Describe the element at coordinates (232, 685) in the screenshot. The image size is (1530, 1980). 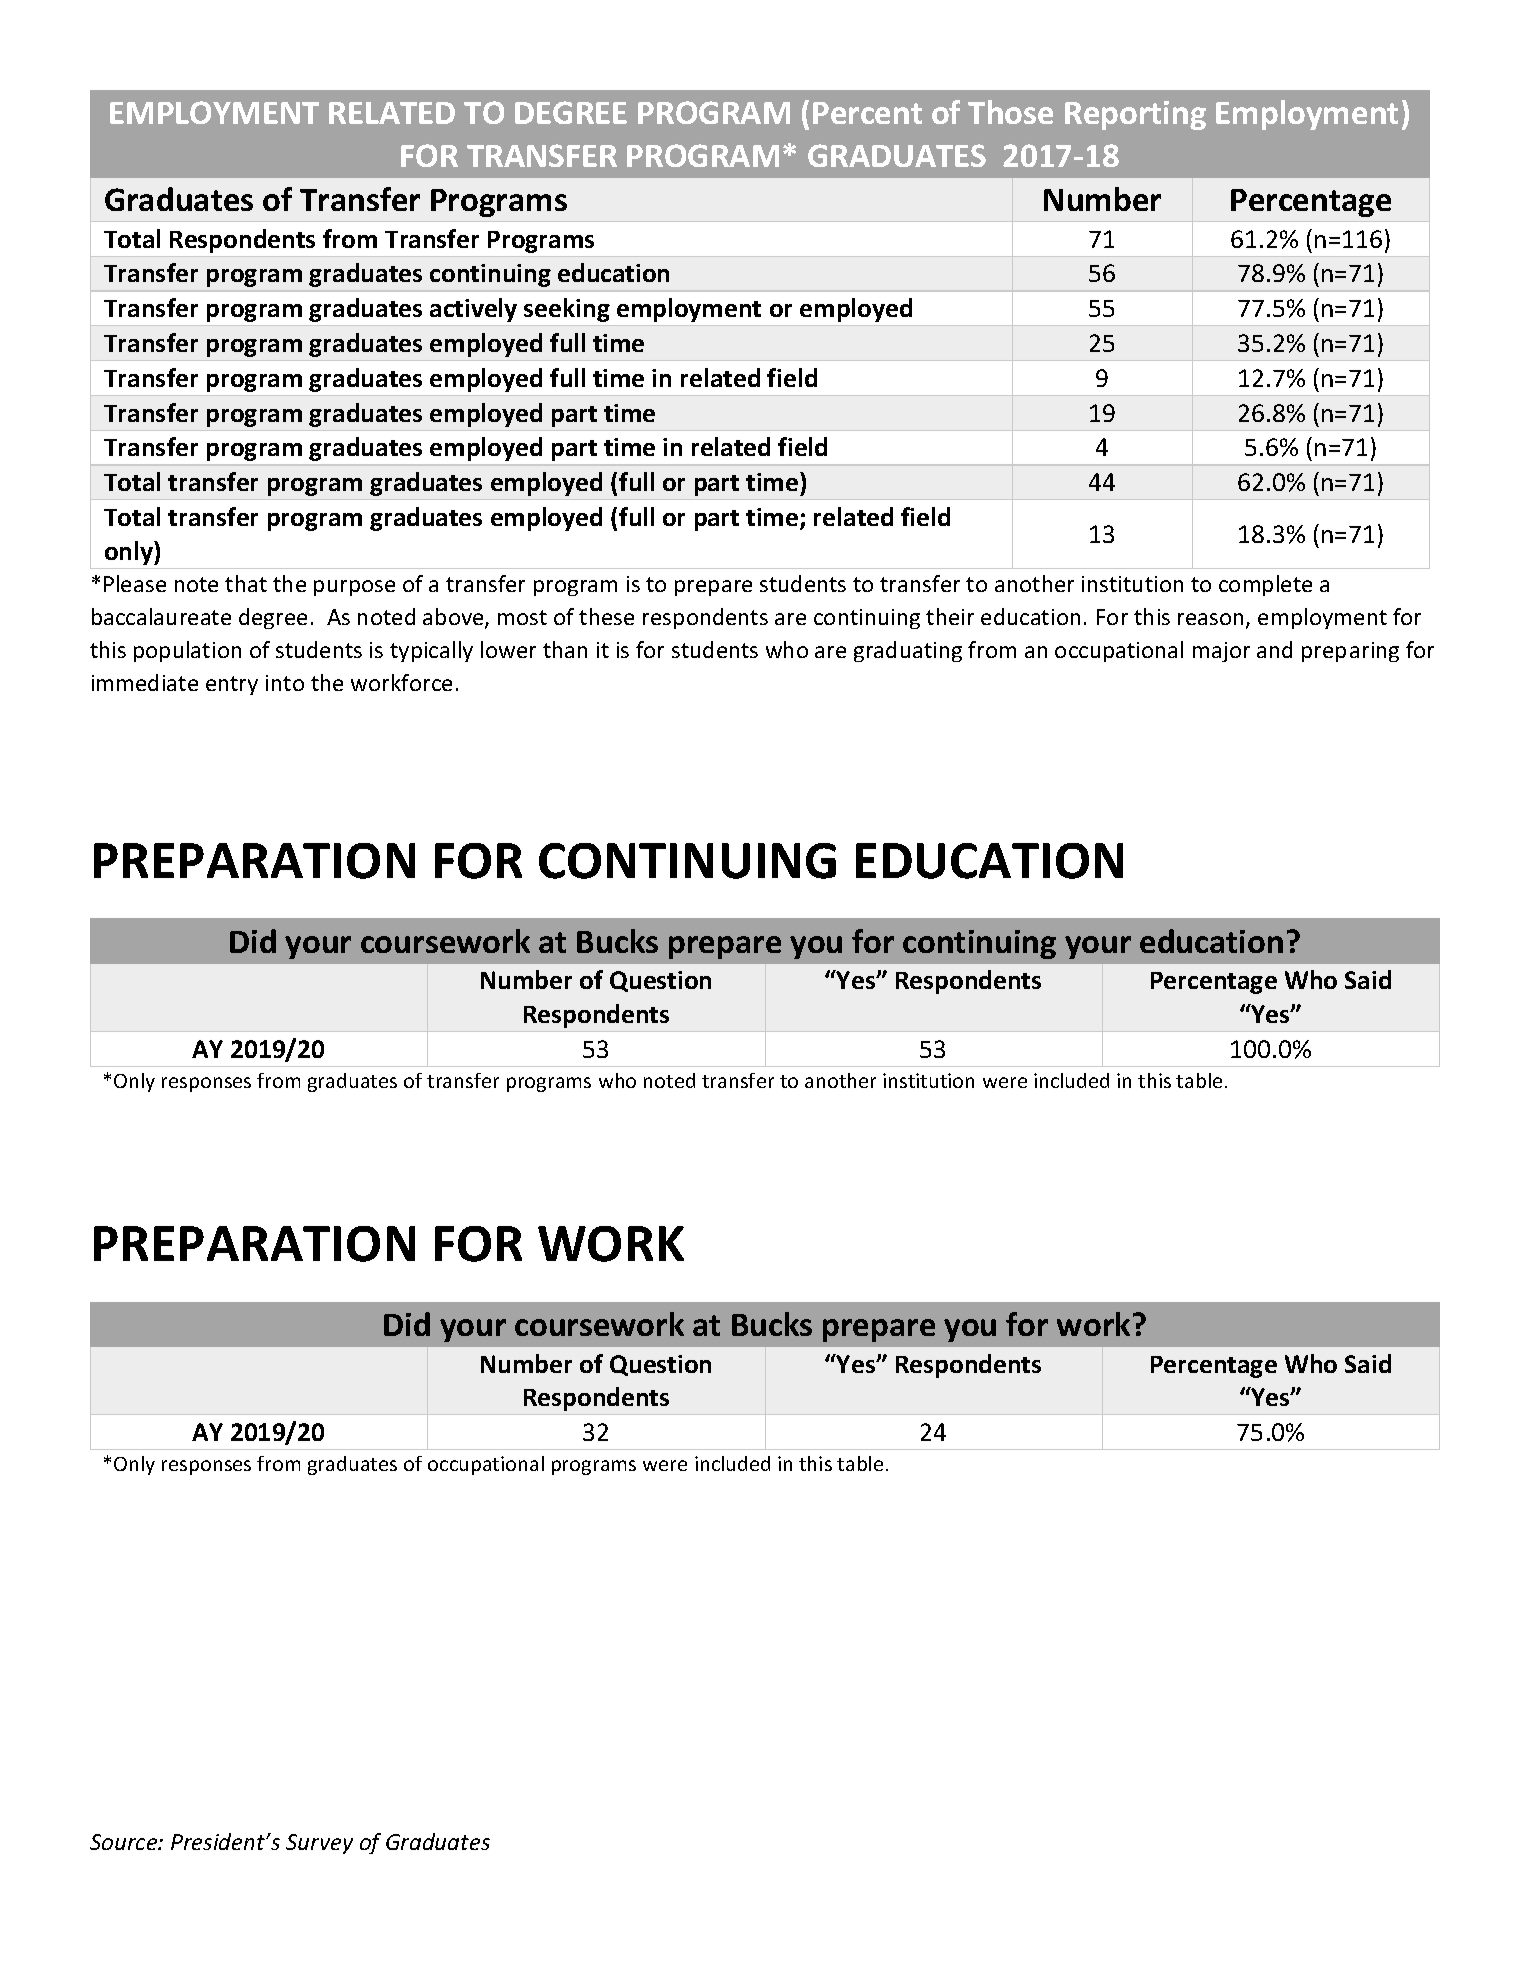
I see `entry` at that location.
